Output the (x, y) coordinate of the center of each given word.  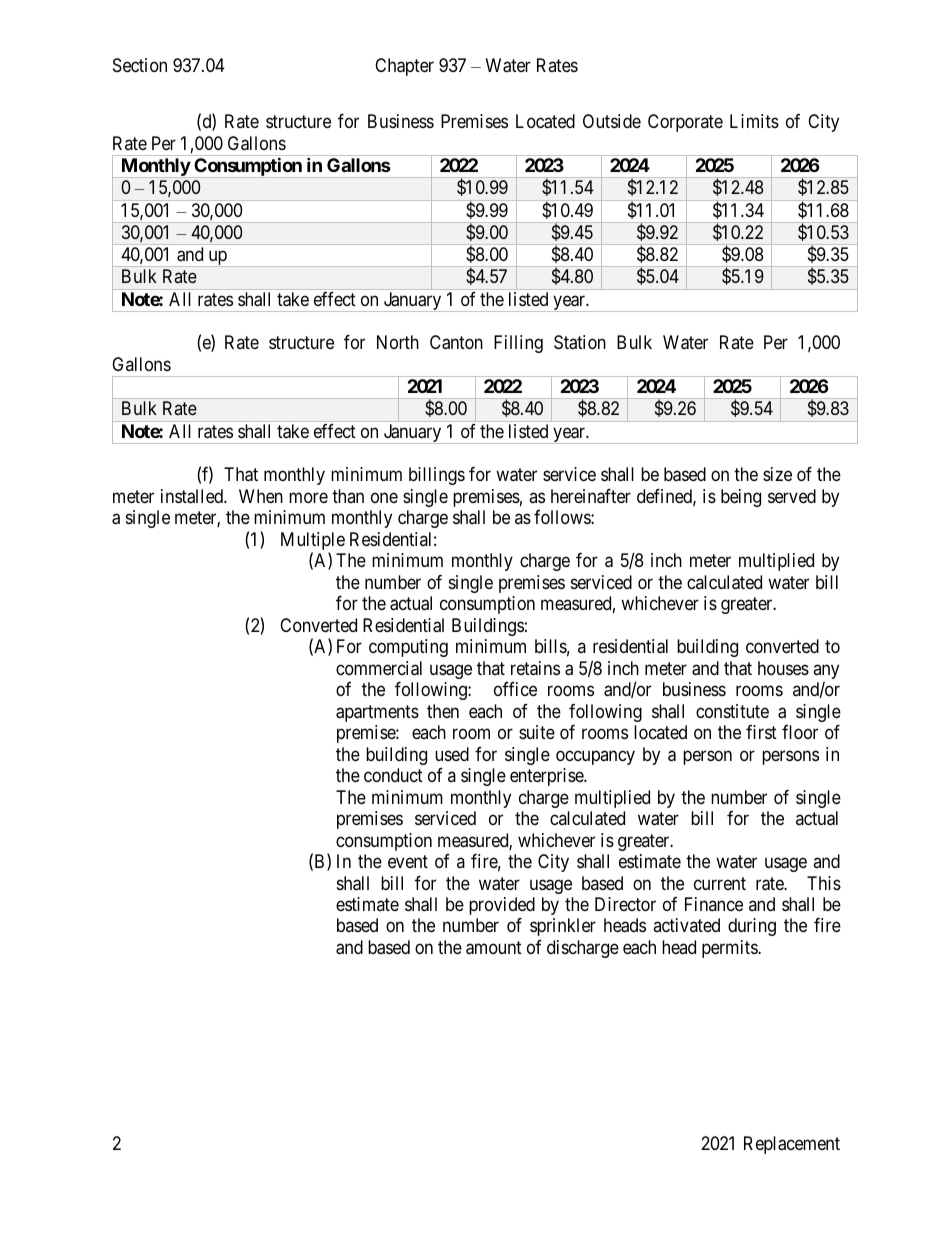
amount (494, 948)
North (398, 342)
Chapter (404, 67)
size (777, 474)
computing (408, 648)
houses (783, 668)
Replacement (792, 1145)
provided (502, 906)
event (408, 861)
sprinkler (563, 927)
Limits (754, 121)
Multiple (313, 542)
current (720, 883)
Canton (456, 342)
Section (140, 65)
